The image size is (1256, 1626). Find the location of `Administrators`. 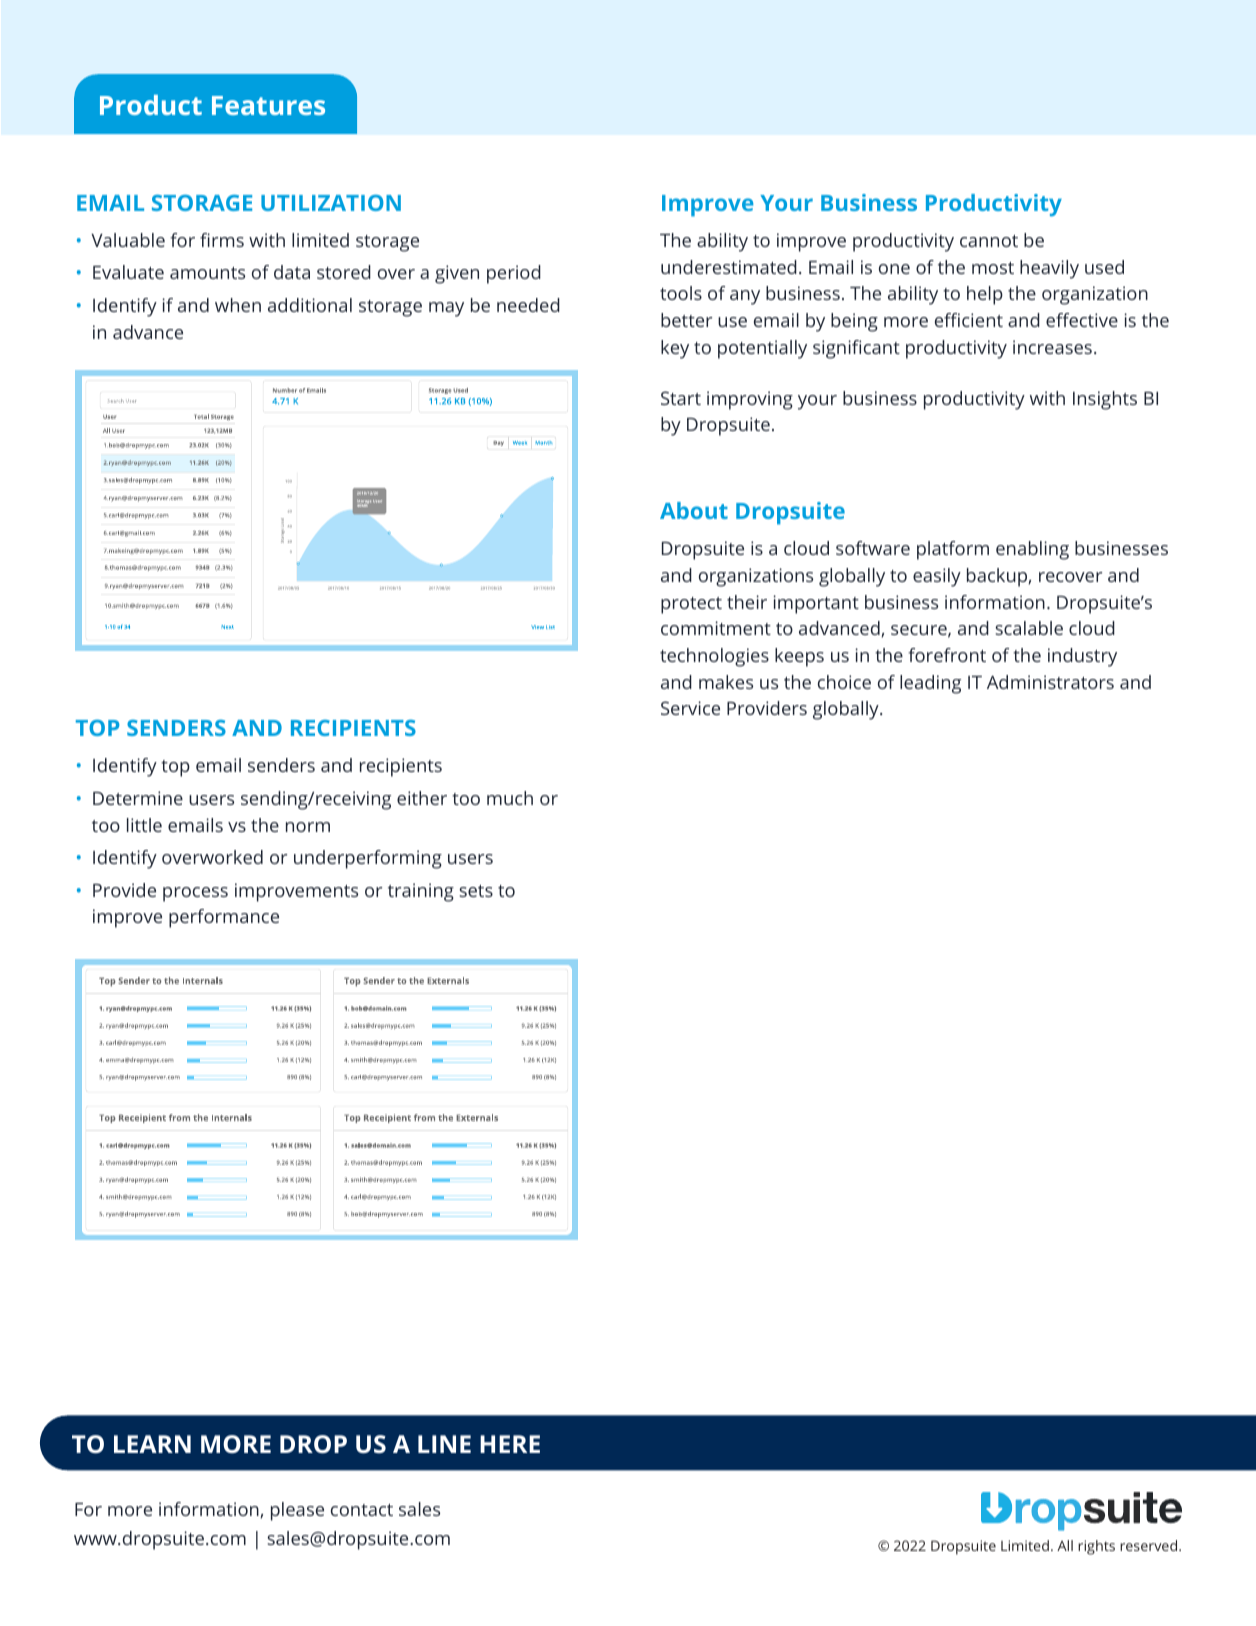

Administrators is located at coordinates (1050, 682).
